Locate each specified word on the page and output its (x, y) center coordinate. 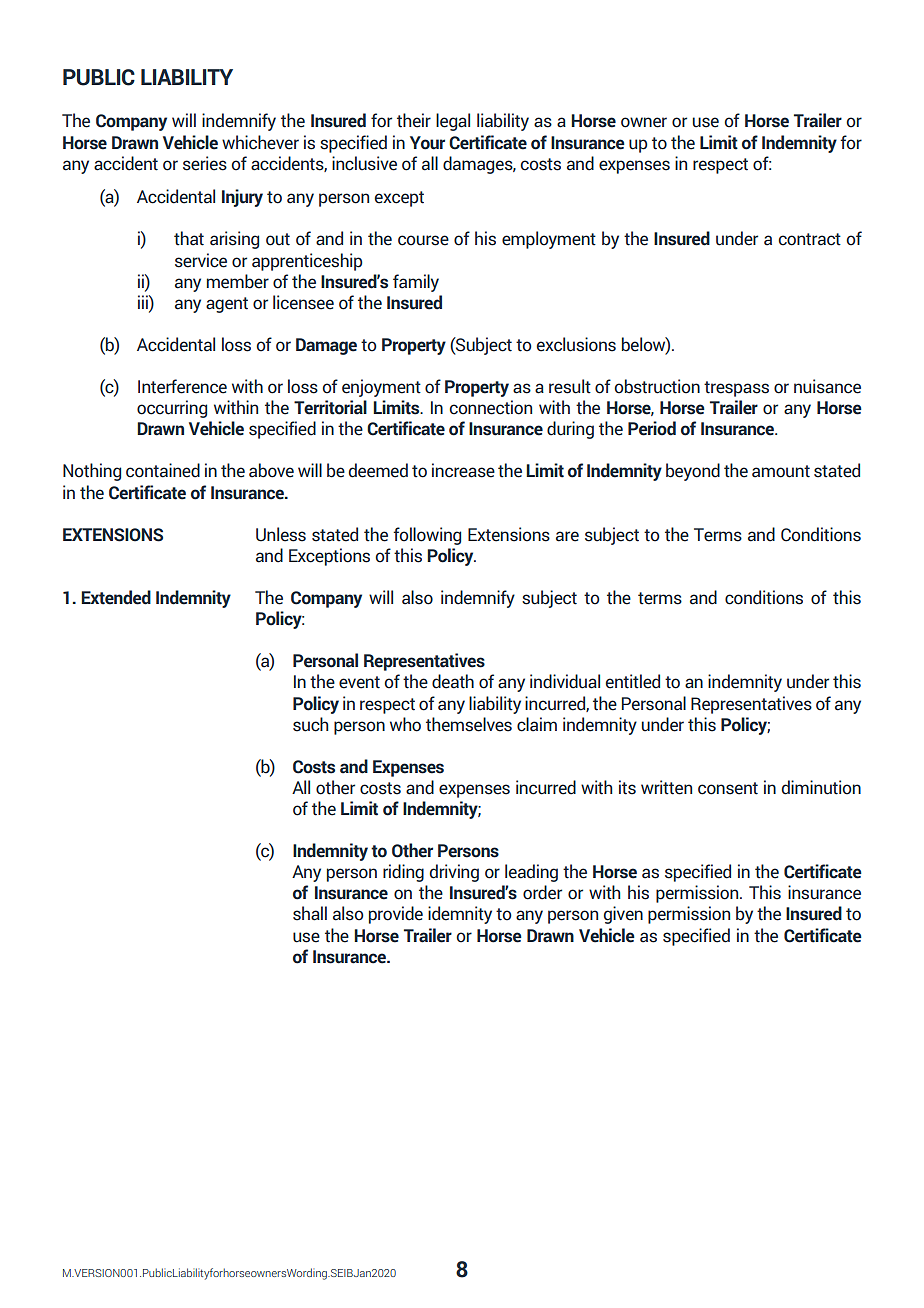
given (623, 915)
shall (310, 913)
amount (781, 471)
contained (163, 470)
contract (809, 239)
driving (454, 873)
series (205, 163)
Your (427, 143)
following (427, 536)
